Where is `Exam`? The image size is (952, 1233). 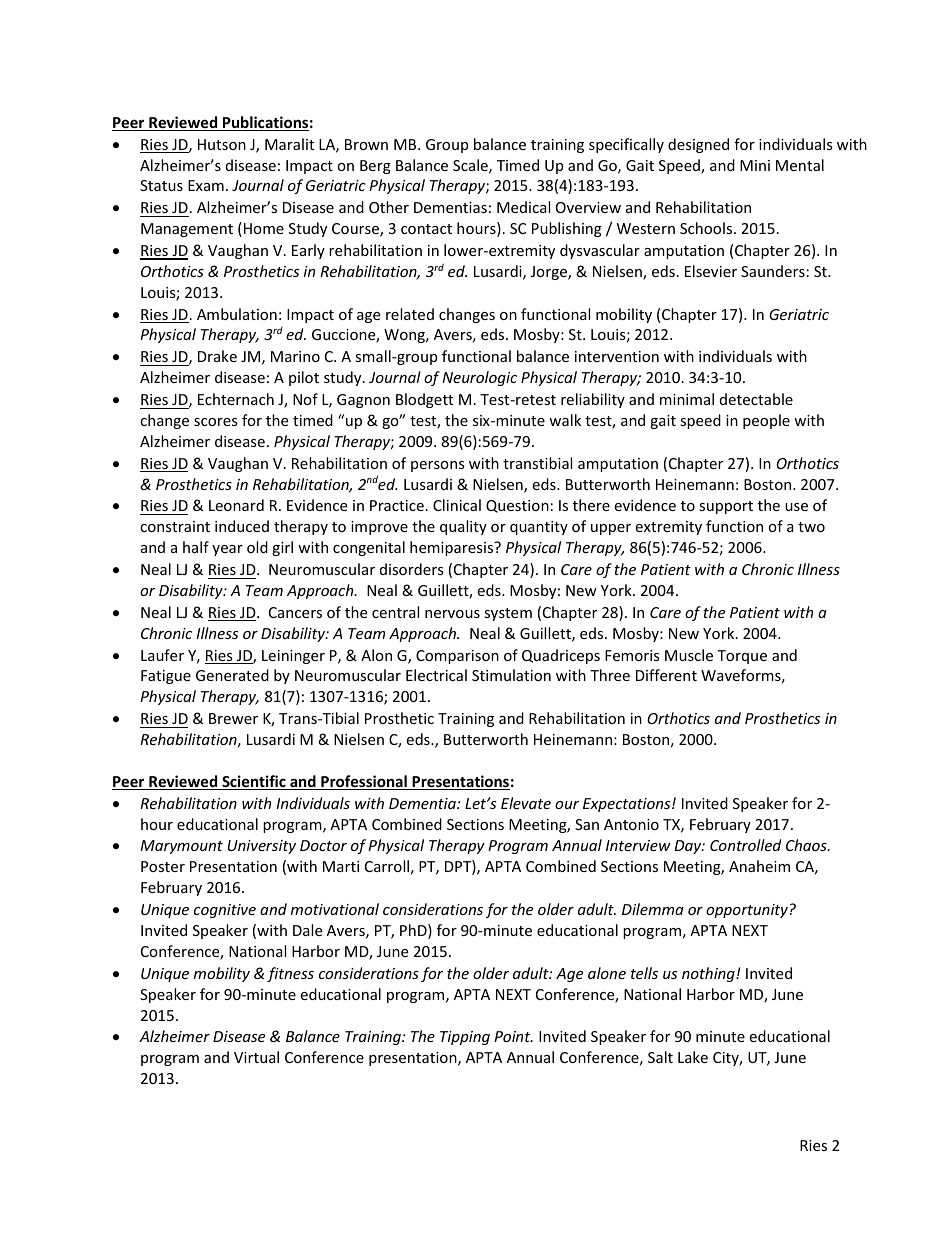 Exam is located at coordinates (206, 185).
